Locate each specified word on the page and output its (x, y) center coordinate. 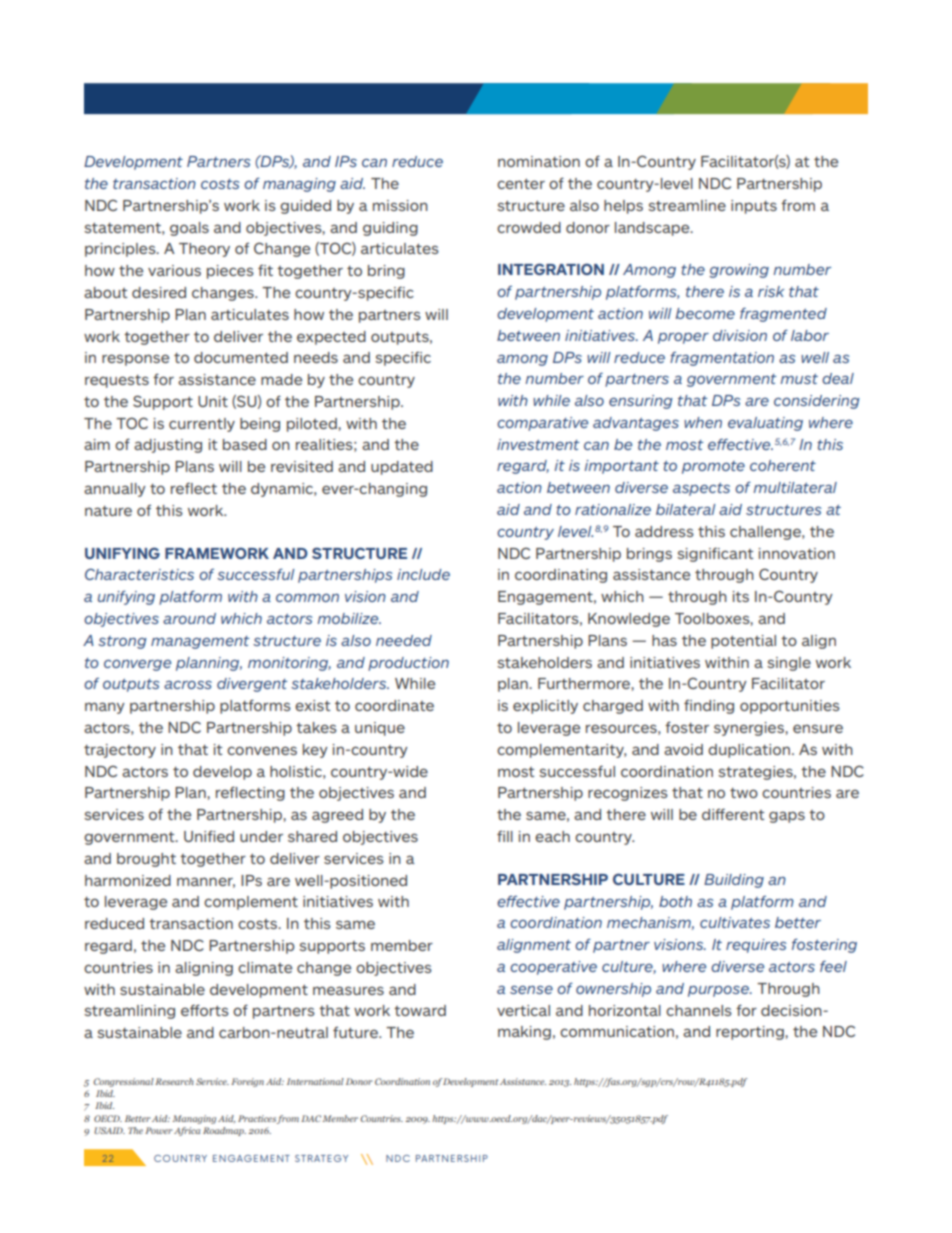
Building (734, 881)
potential (743, 642)
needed (404, 640)
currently (202, 425)
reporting (751, 1033)
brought (146, 860)
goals (189, 229)
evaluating (765, 424)
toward (420, 1010)
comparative (542, 424)
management (200, 642)
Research (174, 1081)
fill (505, 836)
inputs (754, 207)
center (521, 184)
